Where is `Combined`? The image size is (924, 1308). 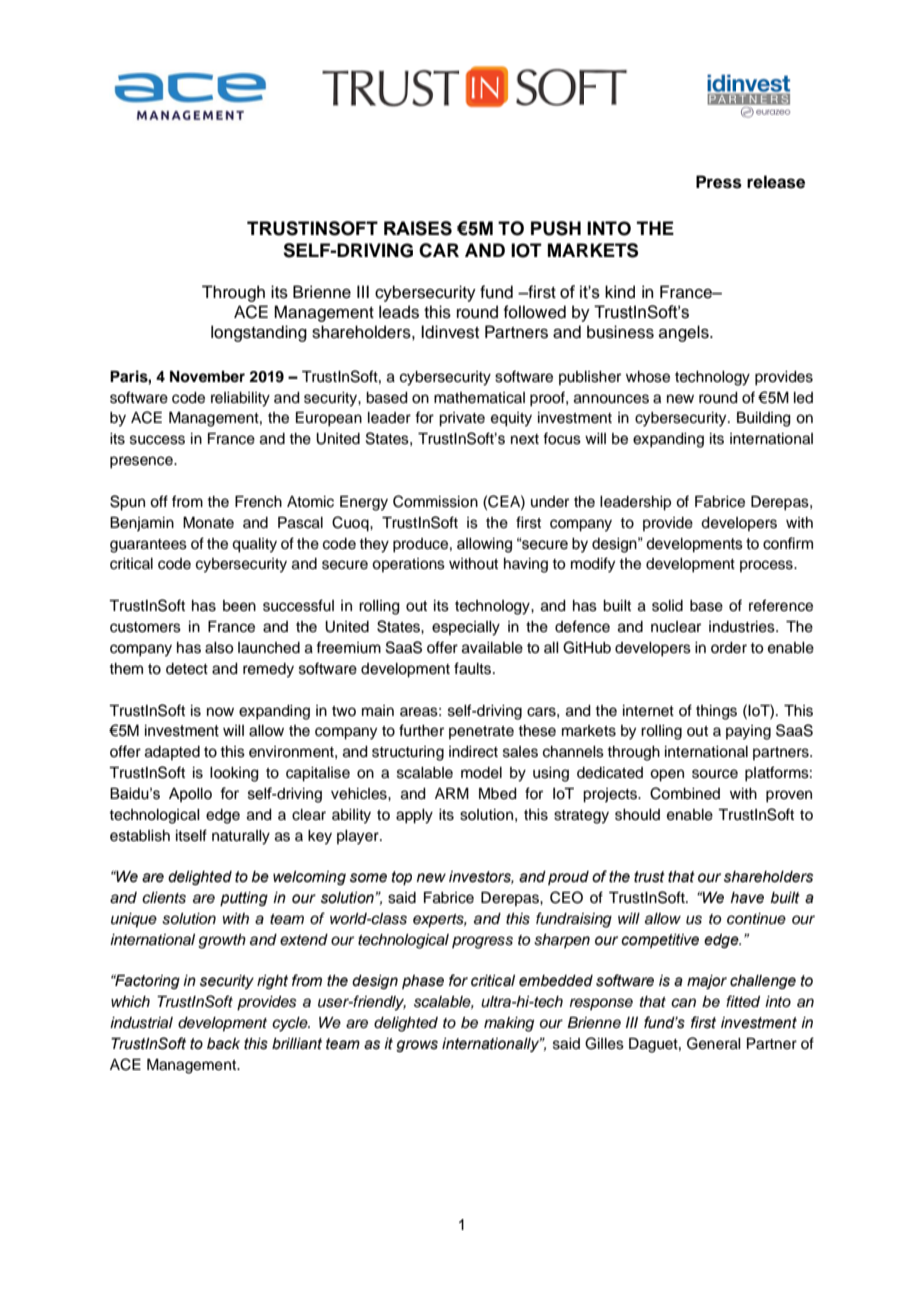 Combined is located at coordinates (685, 793).
